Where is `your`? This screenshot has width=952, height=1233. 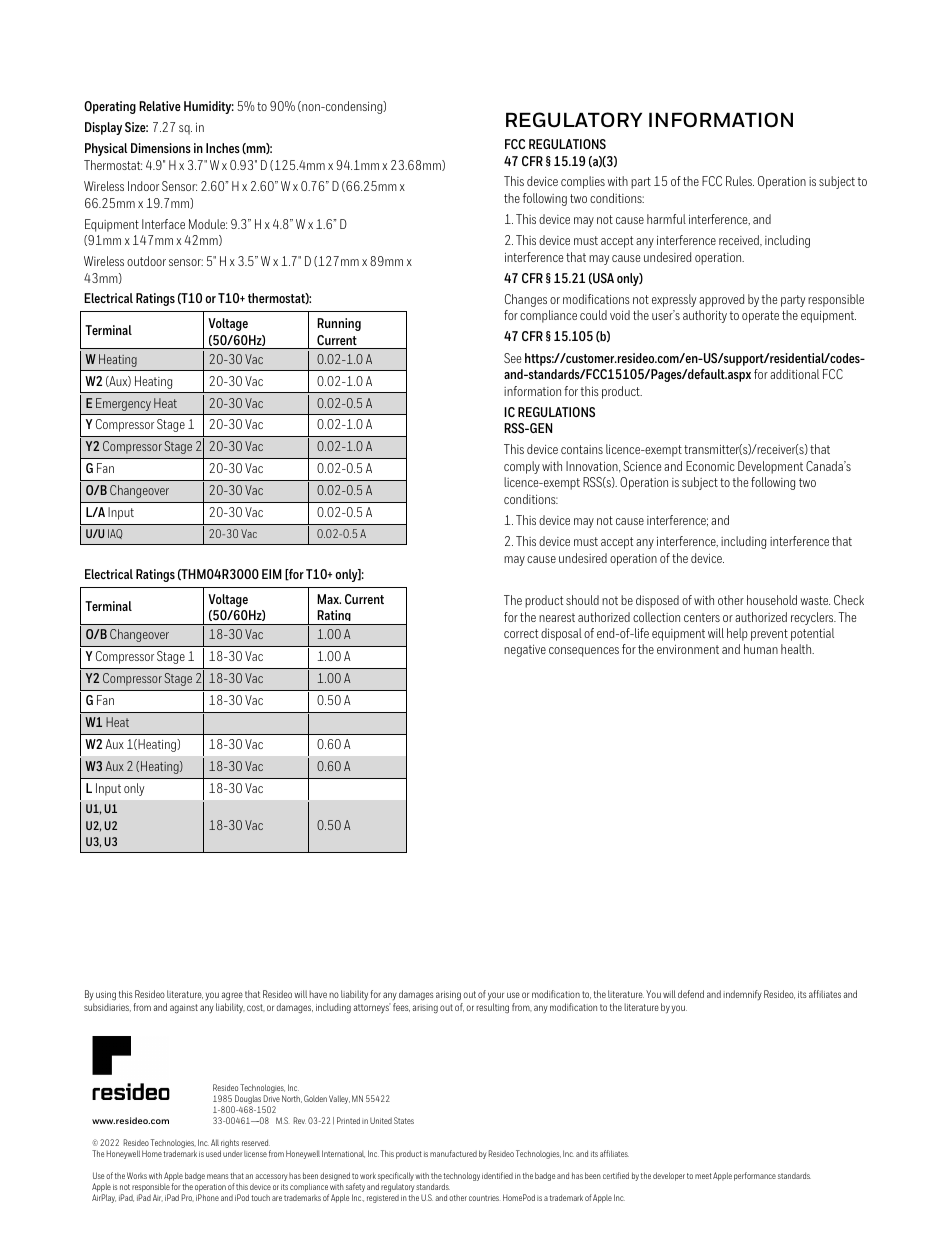 your is located at coordinates (496, 998).
